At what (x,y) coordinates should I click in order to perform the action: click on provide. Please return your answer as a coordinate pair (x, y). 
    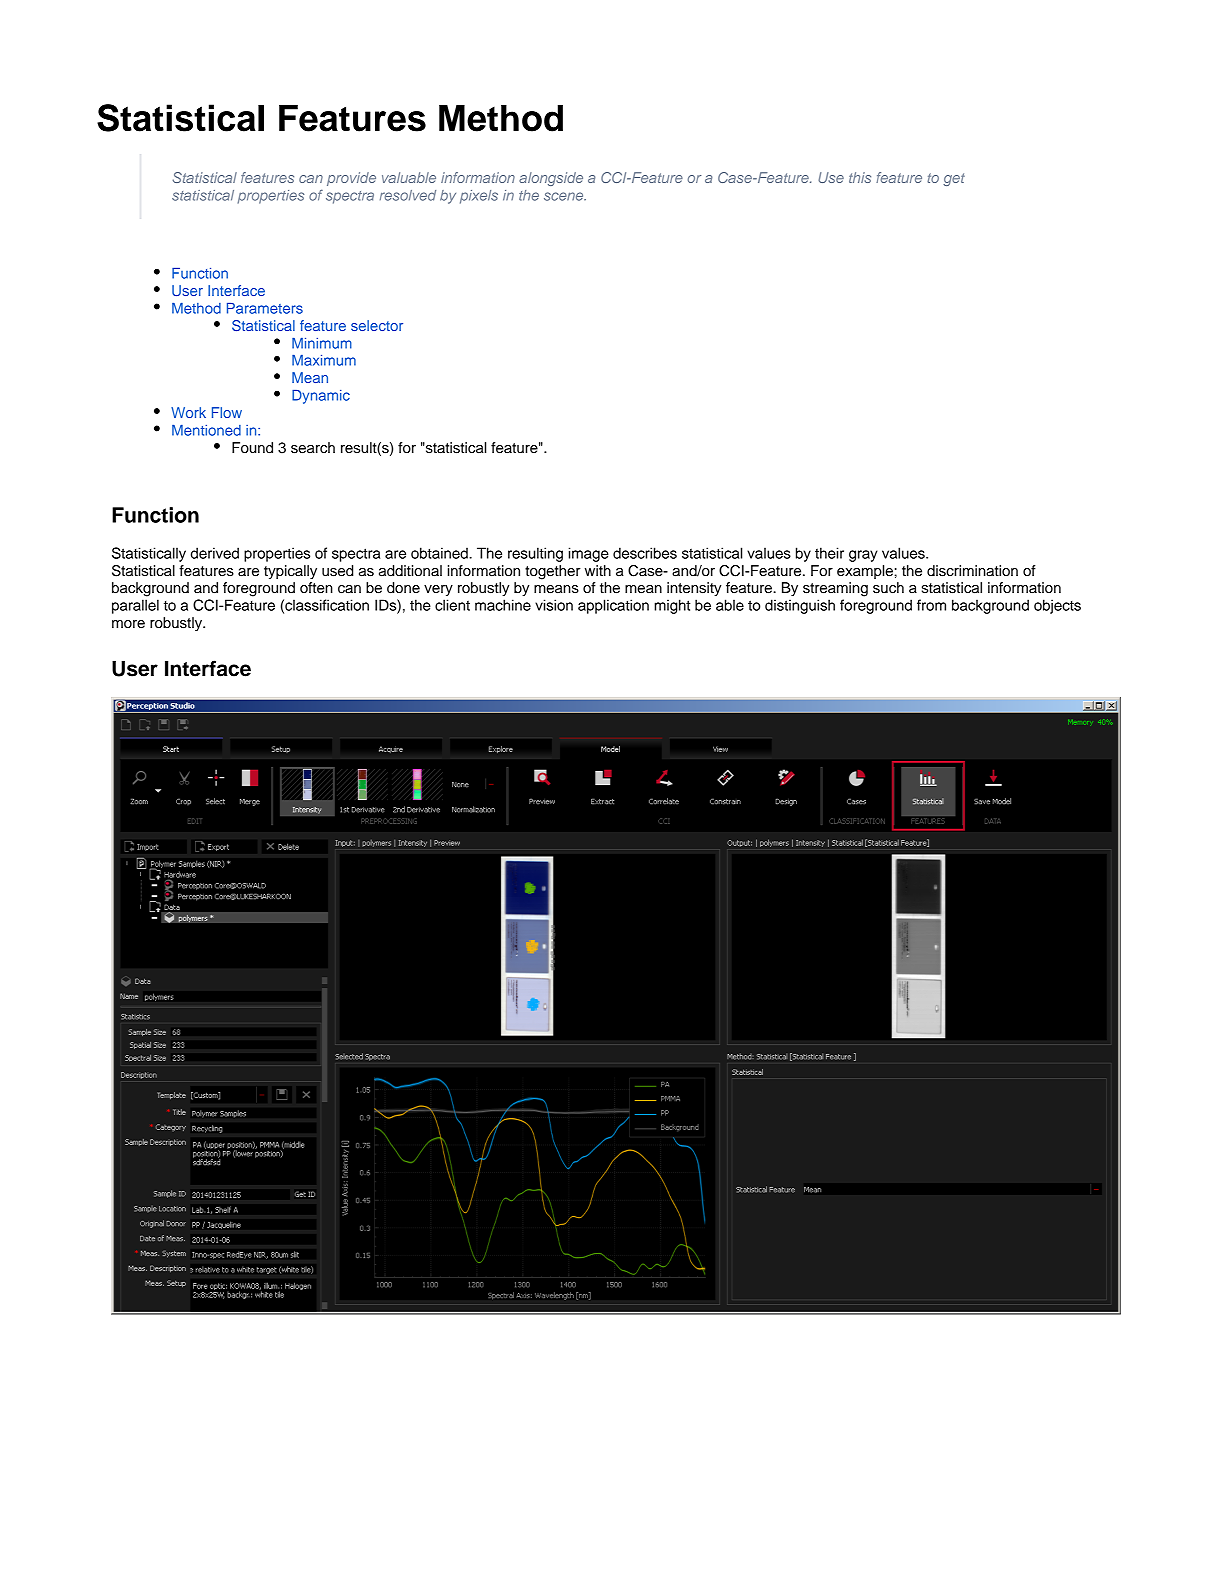
    Looking at the image, I should click on (351, 179).
